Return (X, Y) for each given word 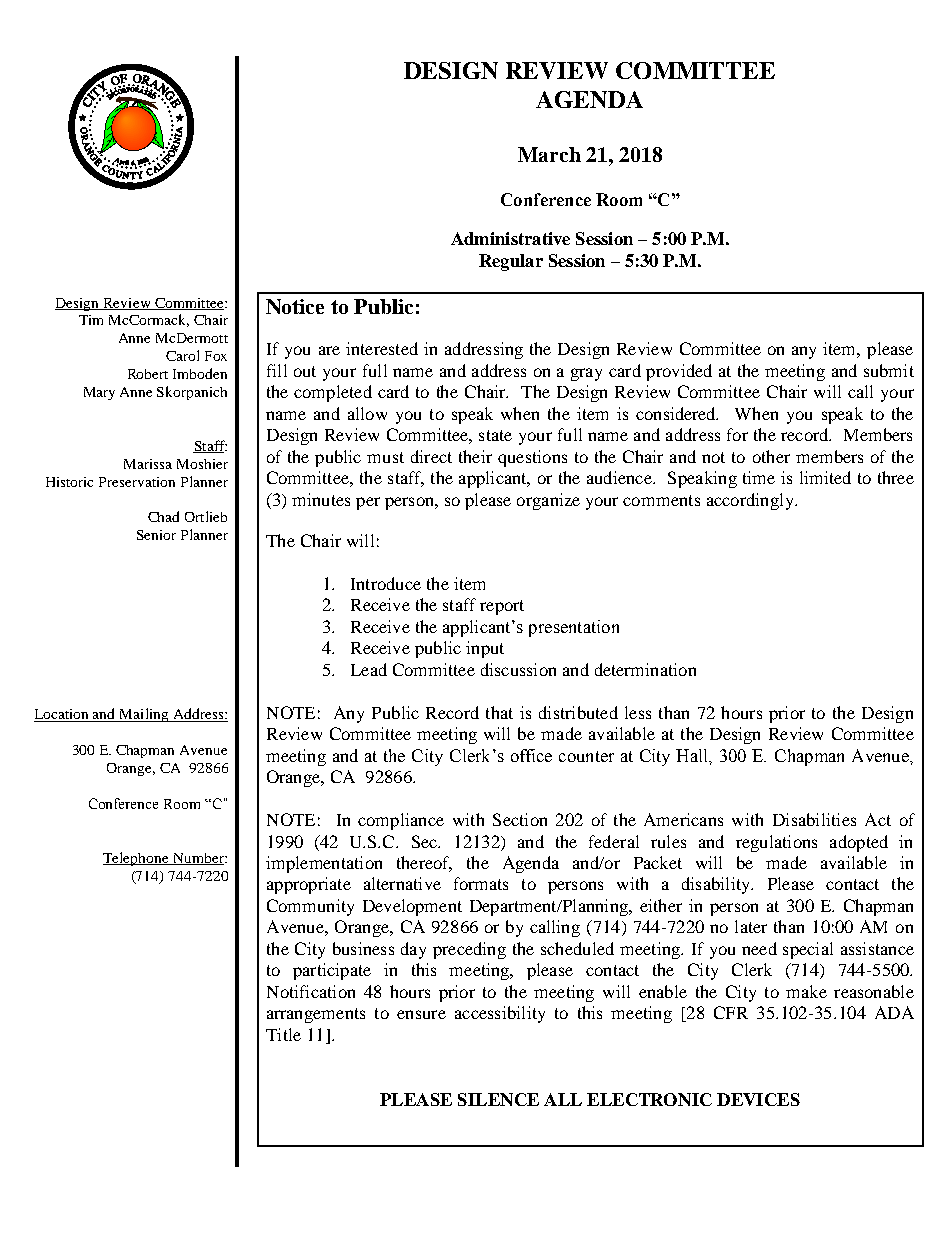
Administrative (510, 238)
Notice (295, 306)
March (549, 154)
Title (283, 1034)
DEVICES (758, 1099)
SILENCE (498, 1099)
